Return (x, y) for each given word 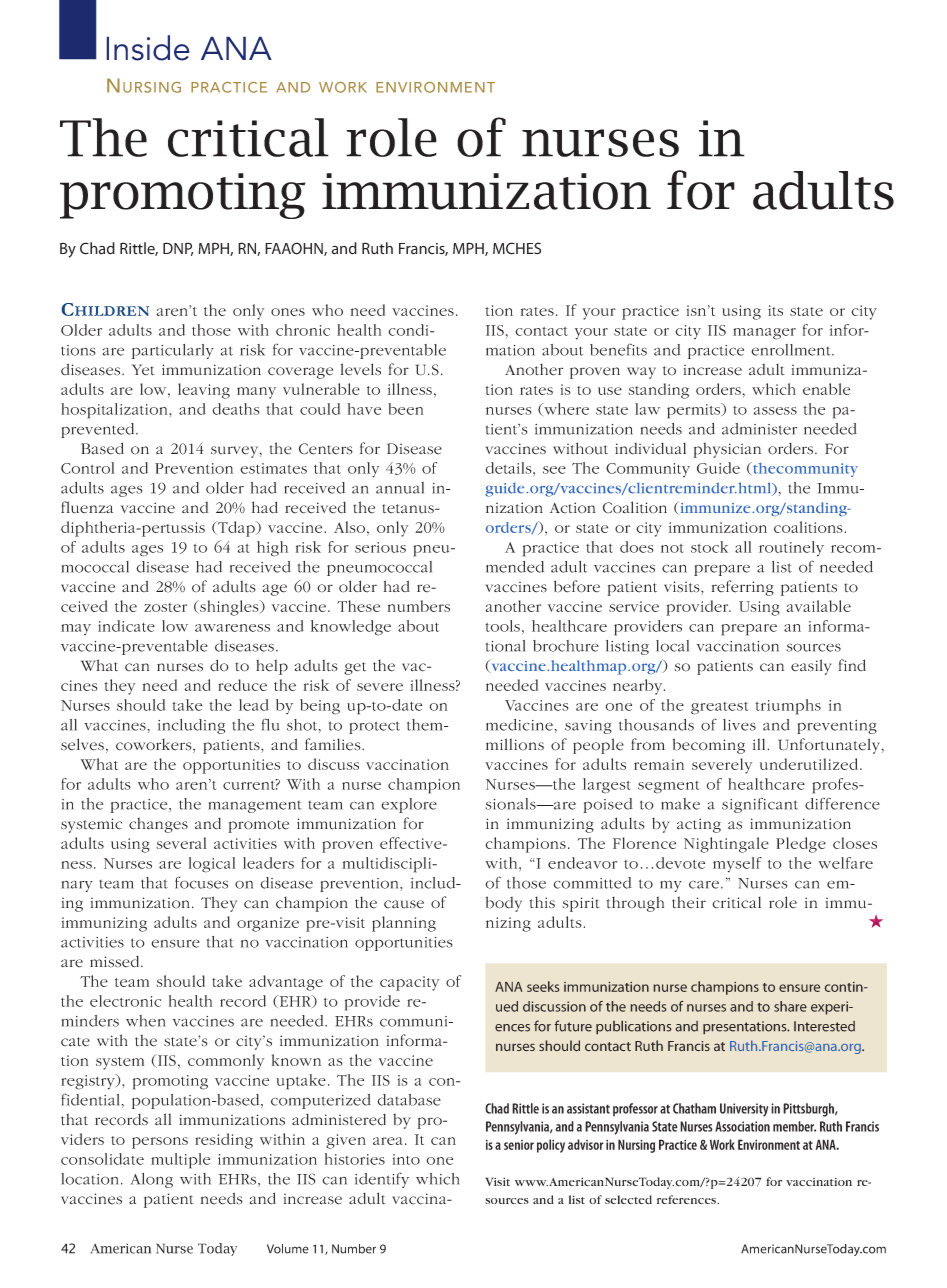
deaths (236, 409)
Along (151, 1180)
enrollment (792, 350)
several (181, 843)
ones (288, 312)
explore (409, 805)
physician (727, 450)
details (510, 468)
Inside (148, 48)
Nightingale (726, 845)
